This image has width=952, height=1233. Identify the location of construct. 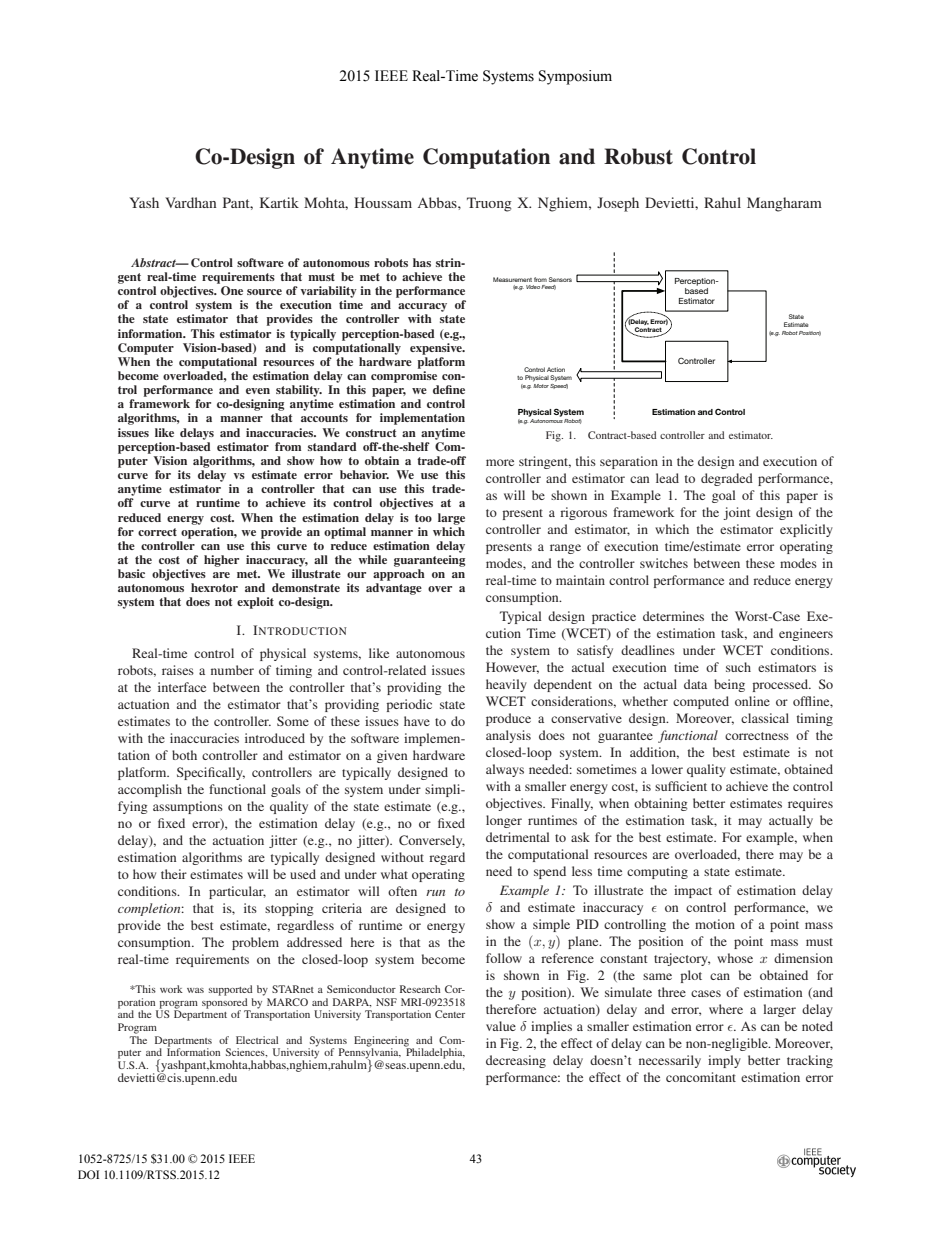
(371, 433).
